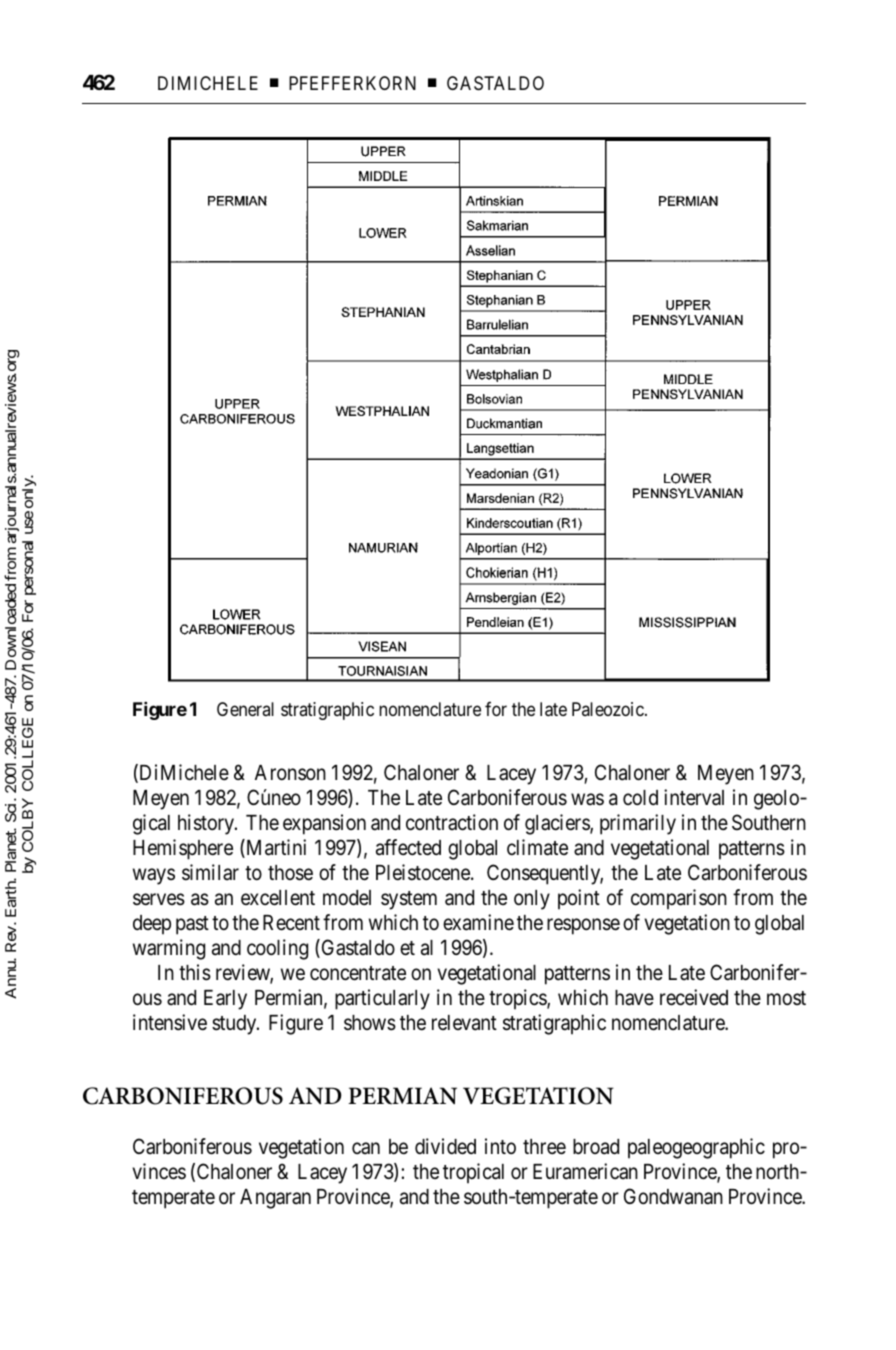 The height and width of the screenshot is (1350, 896). What do you see at coordinates (452, 822) in the screenshot?
I see `contraction` at bounding box center [452, 822].
